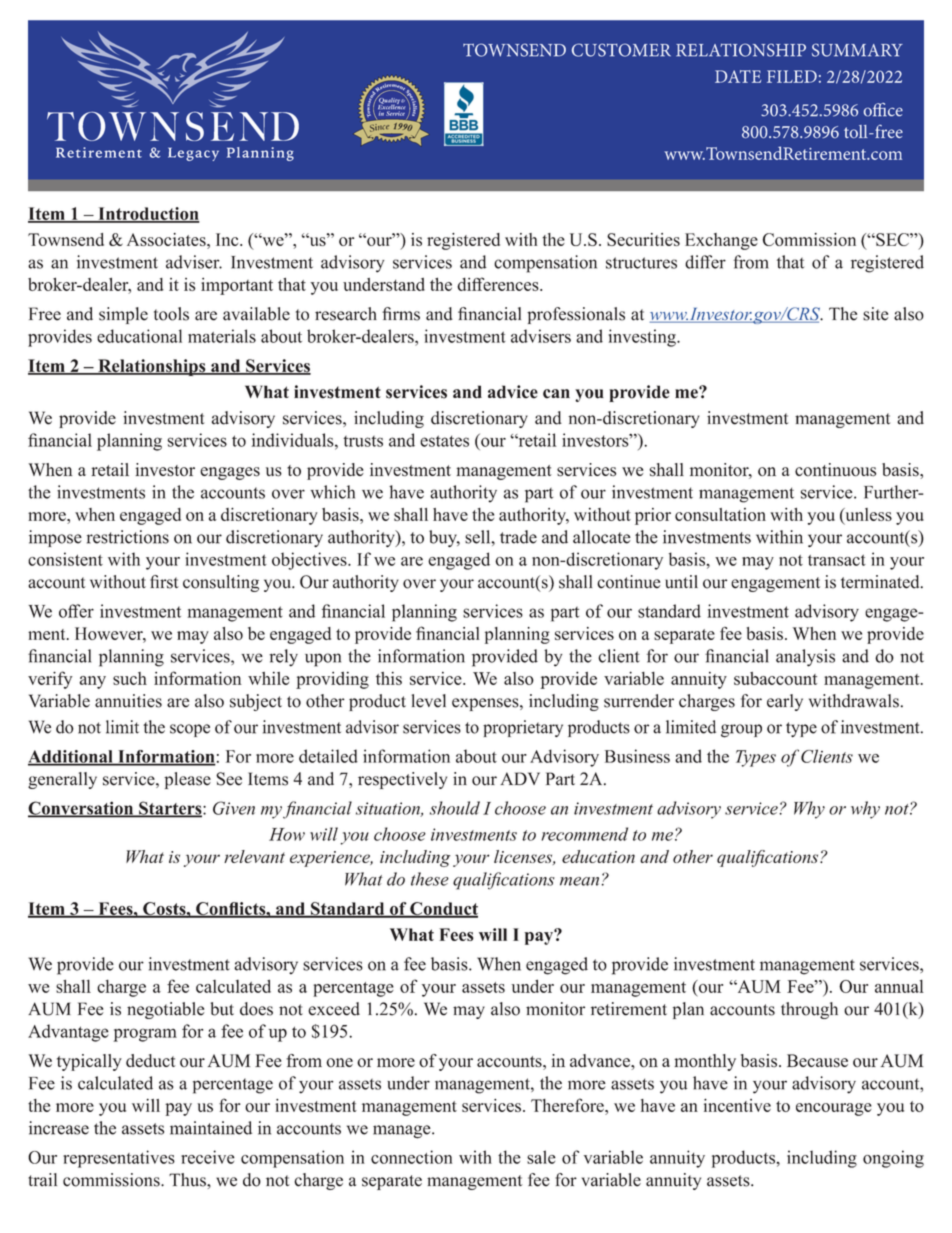 The image size is (952, 1233). Describe the element at coordinates (792, 76) in the screenshot. I see `FILED` at that location.
